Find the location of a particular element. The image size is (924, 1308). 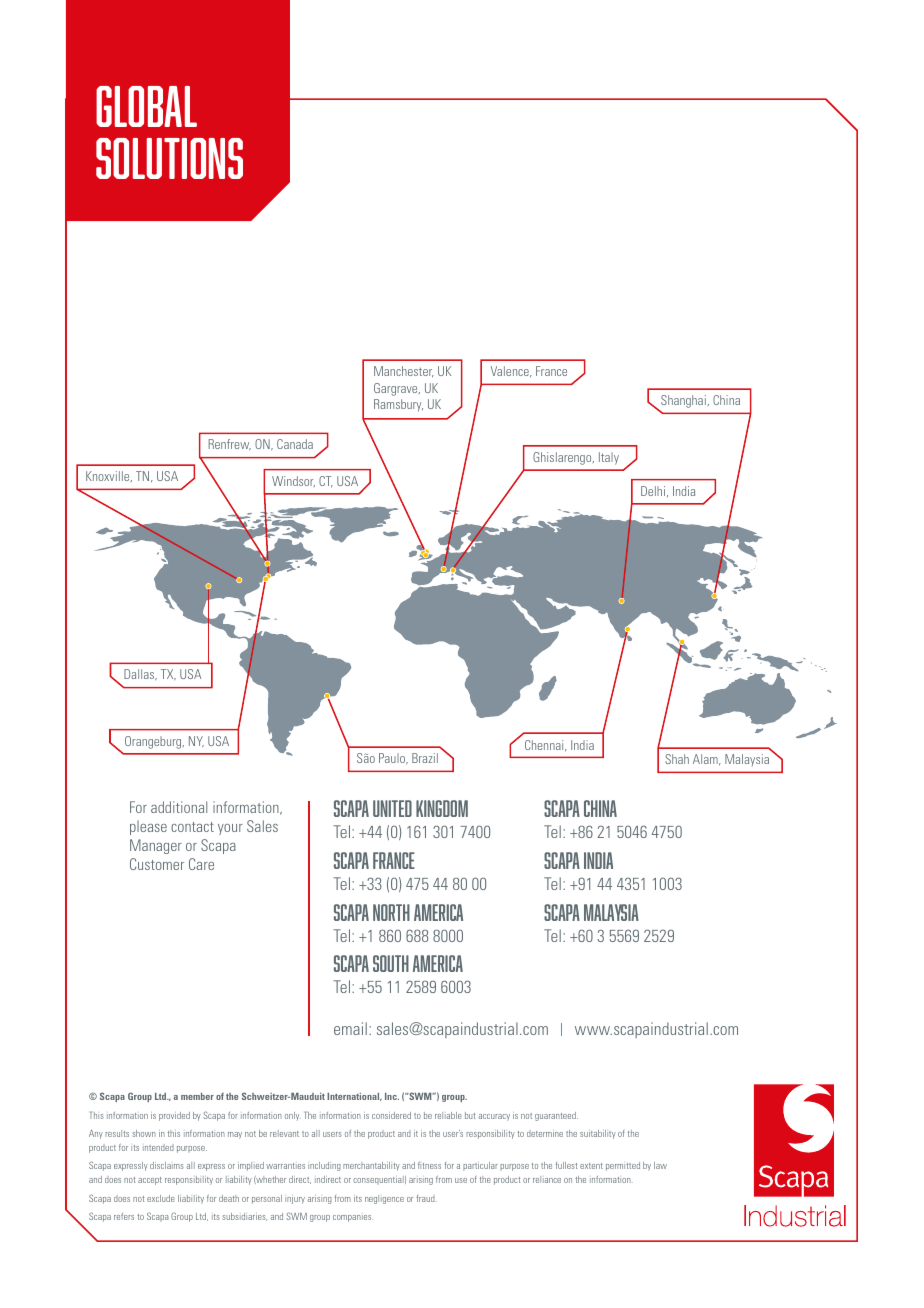

exclude is located at coordinates (161, 1198).
